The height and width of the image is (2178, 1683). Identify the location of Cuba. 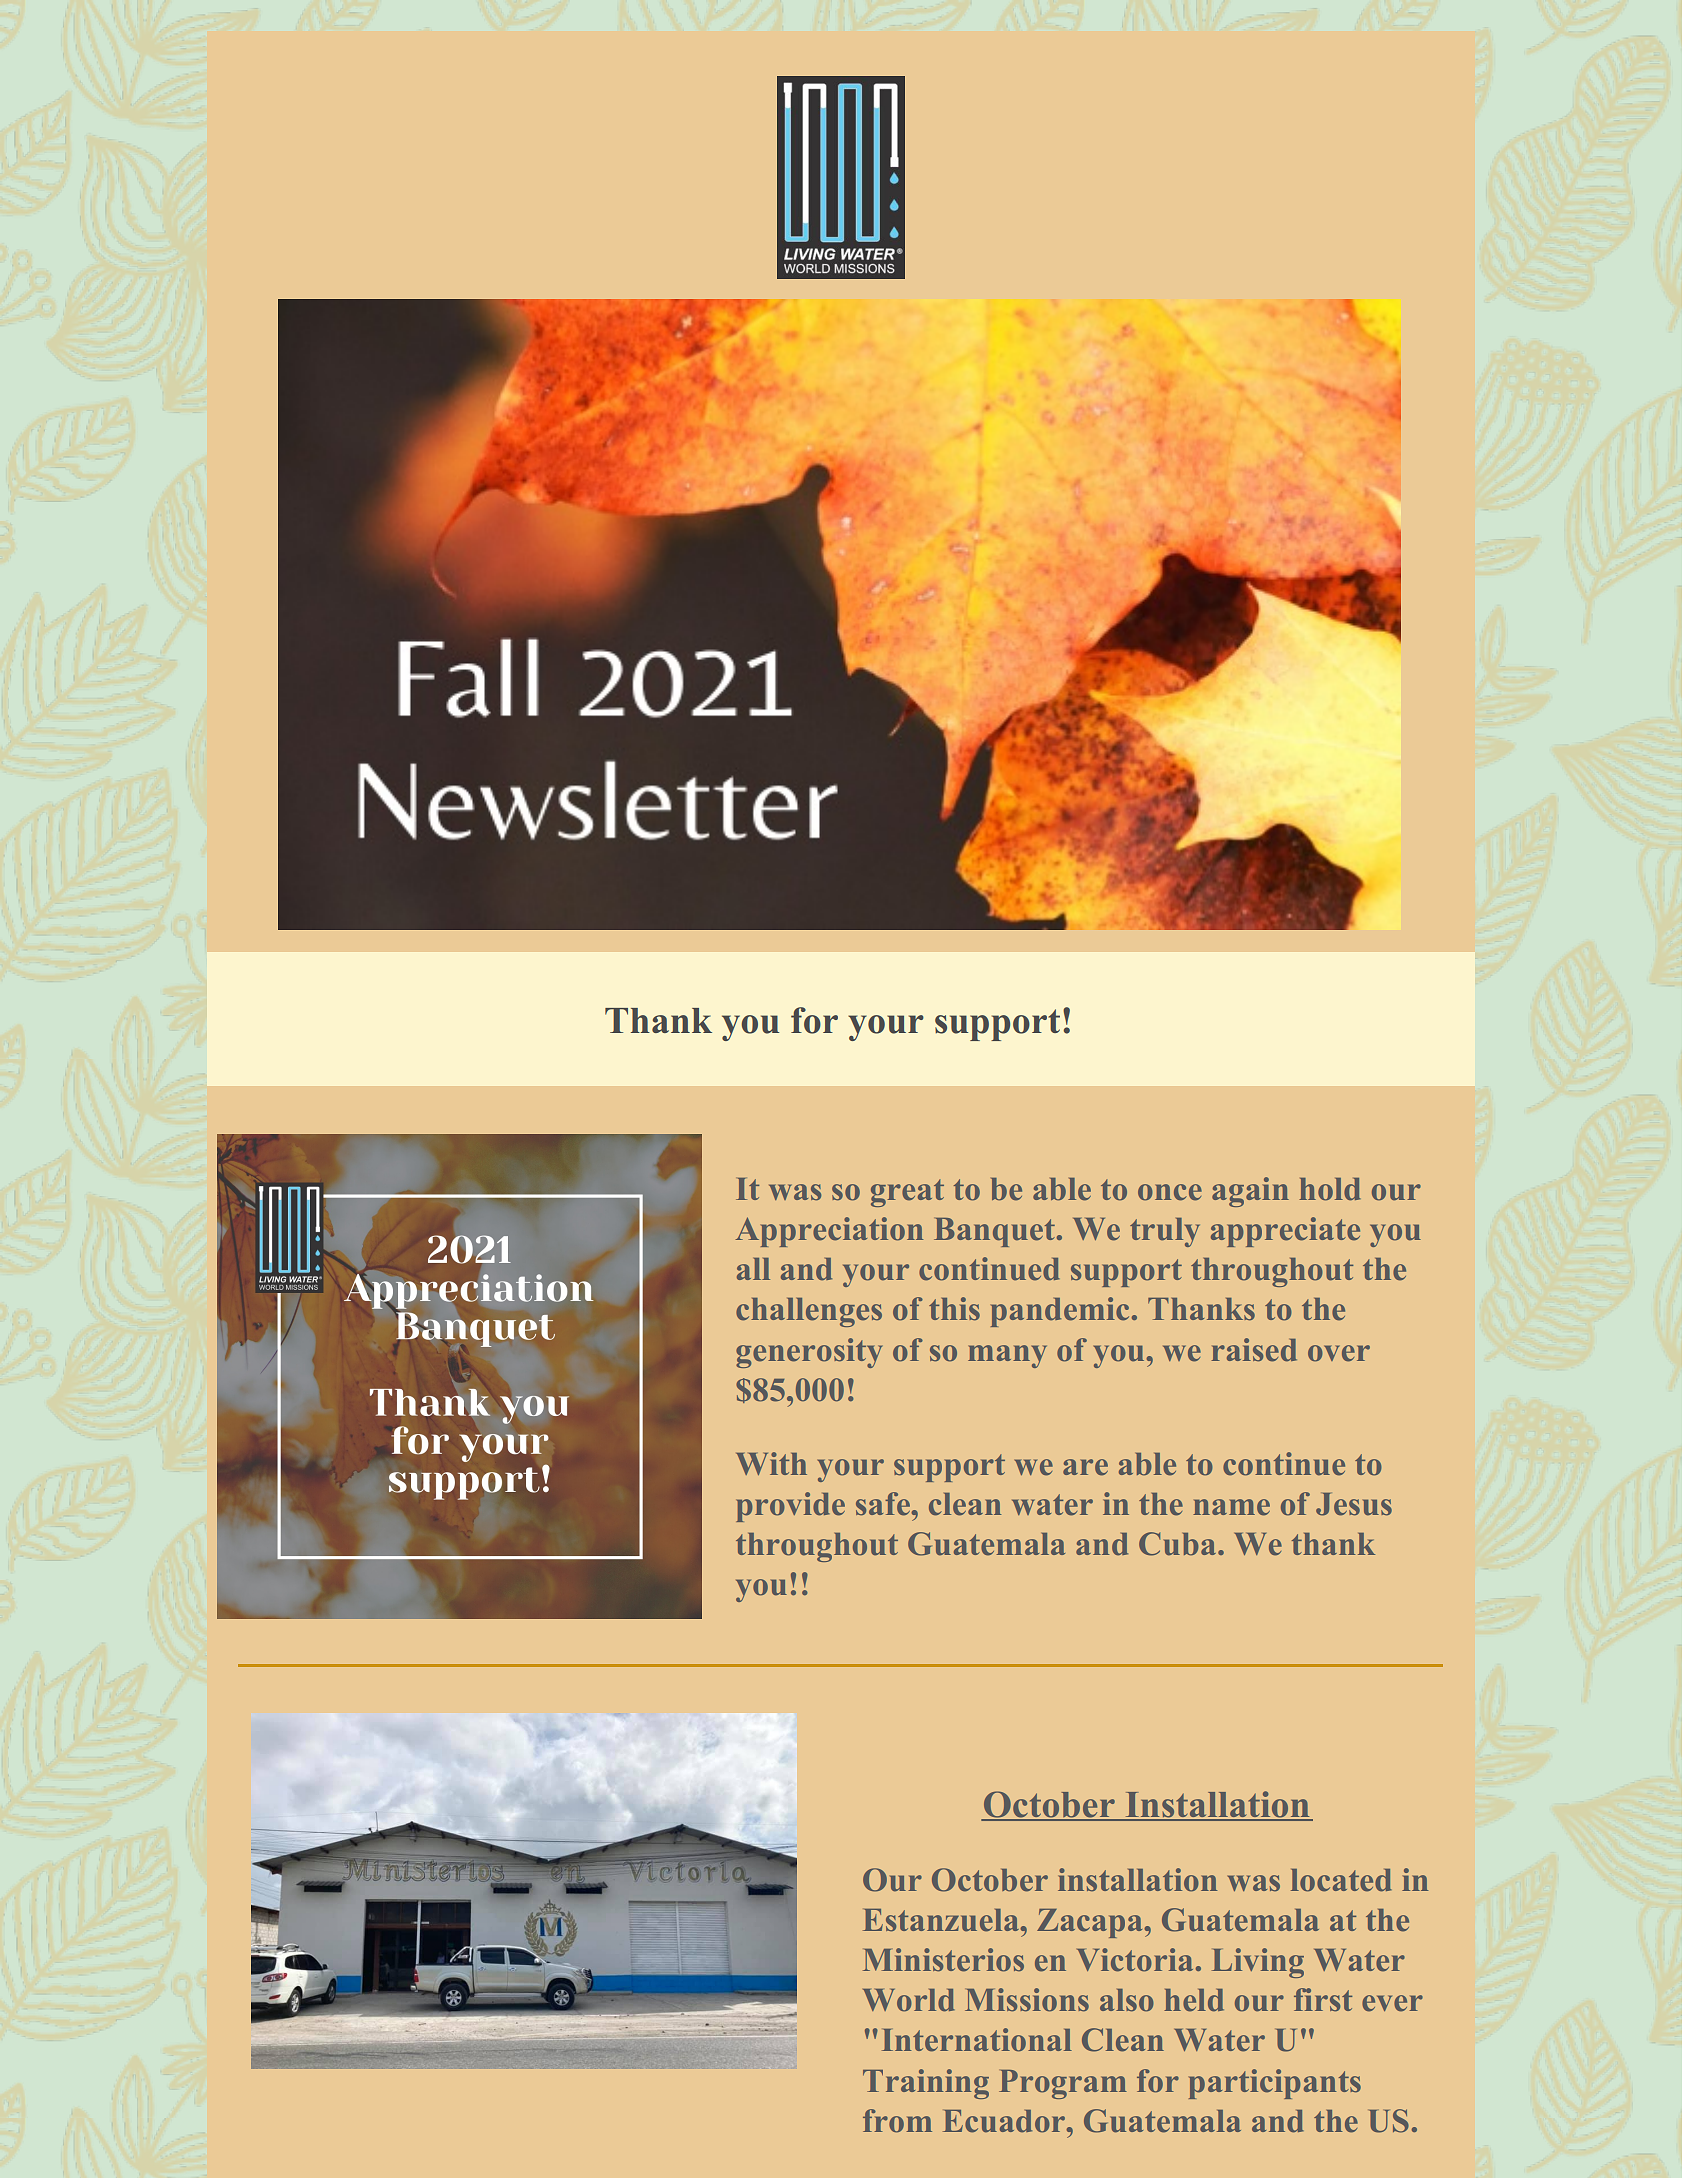
(1179, 1544).
